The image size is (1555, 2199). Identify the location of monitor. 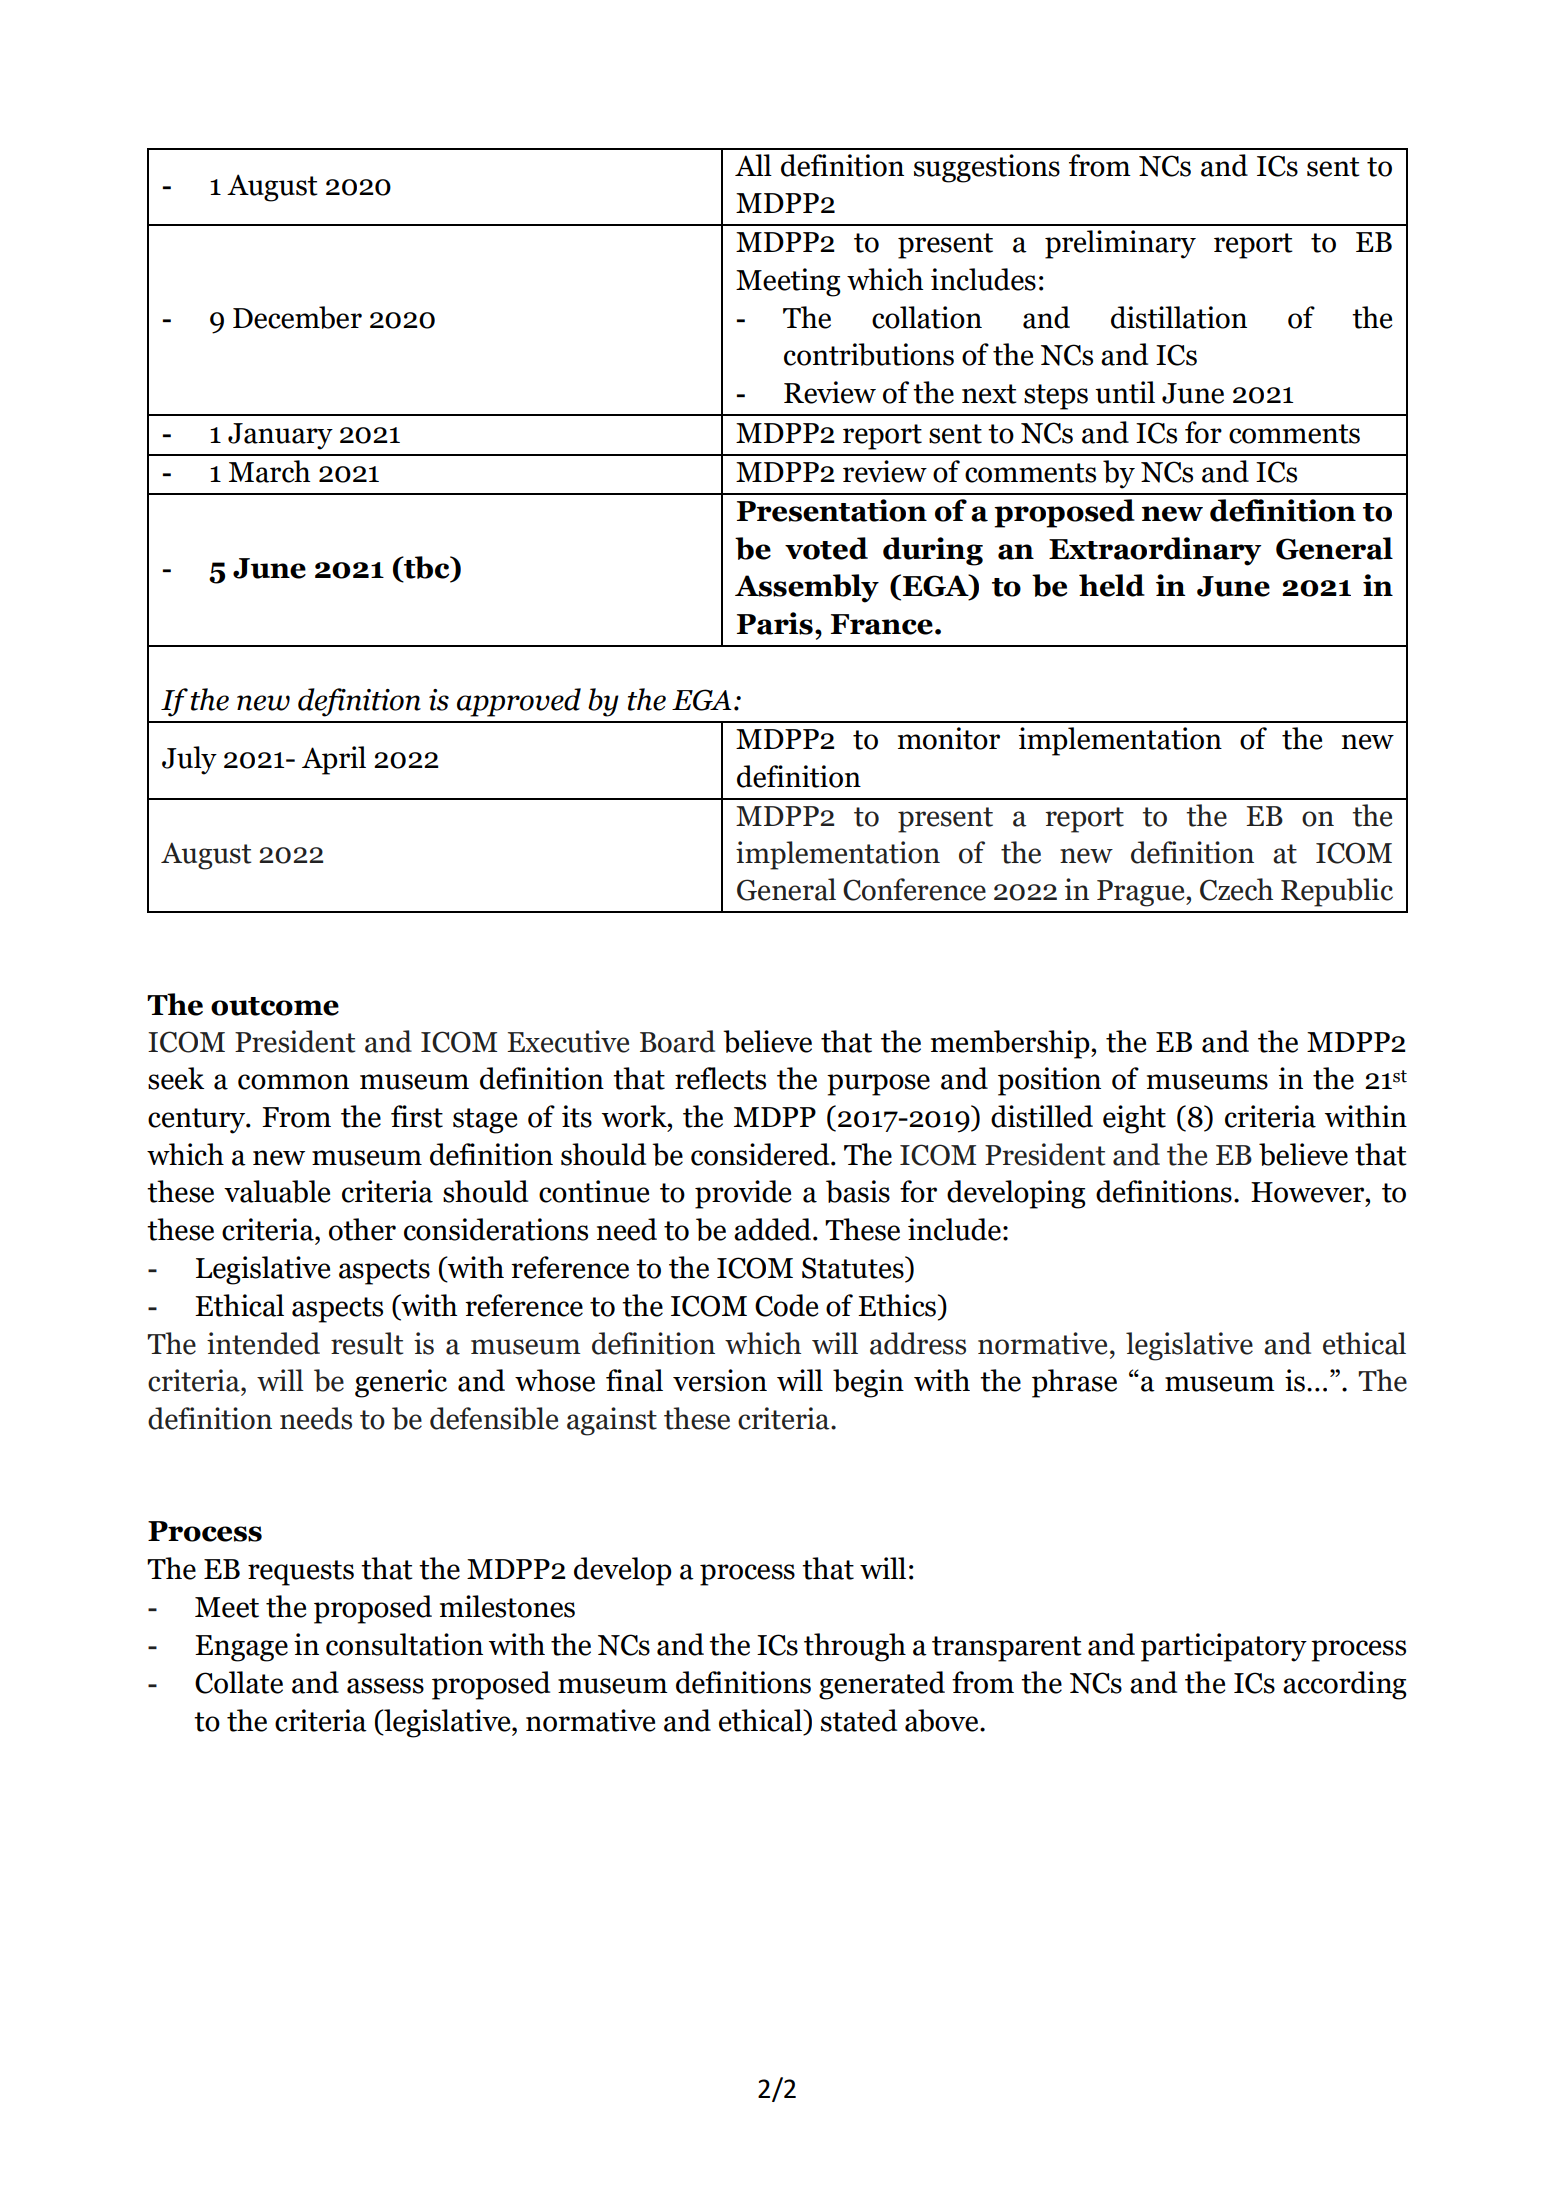
(949, 738).
